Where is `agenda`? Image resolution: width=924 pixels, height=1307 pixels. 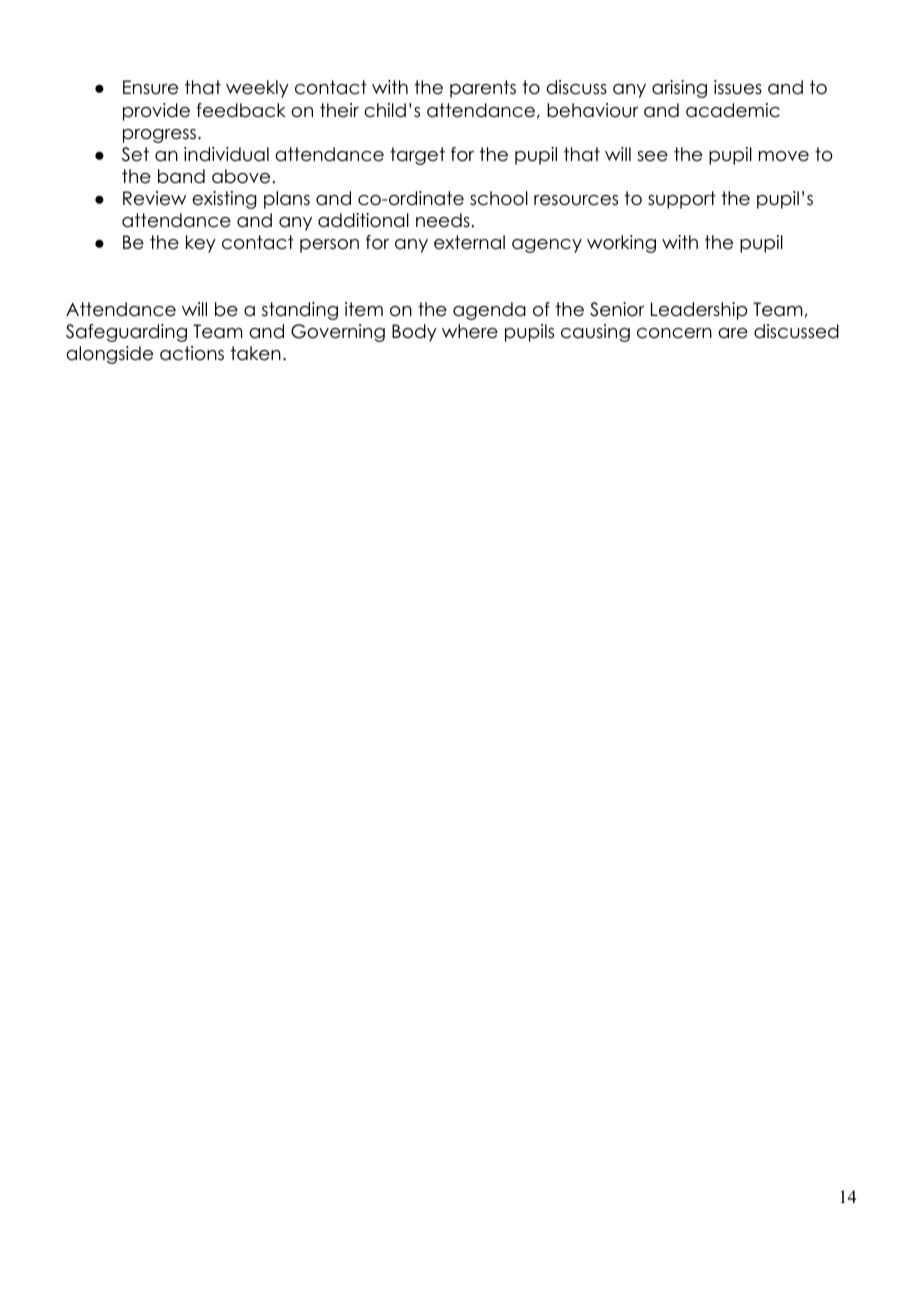 agenda is located at coordinates (489, 311).
